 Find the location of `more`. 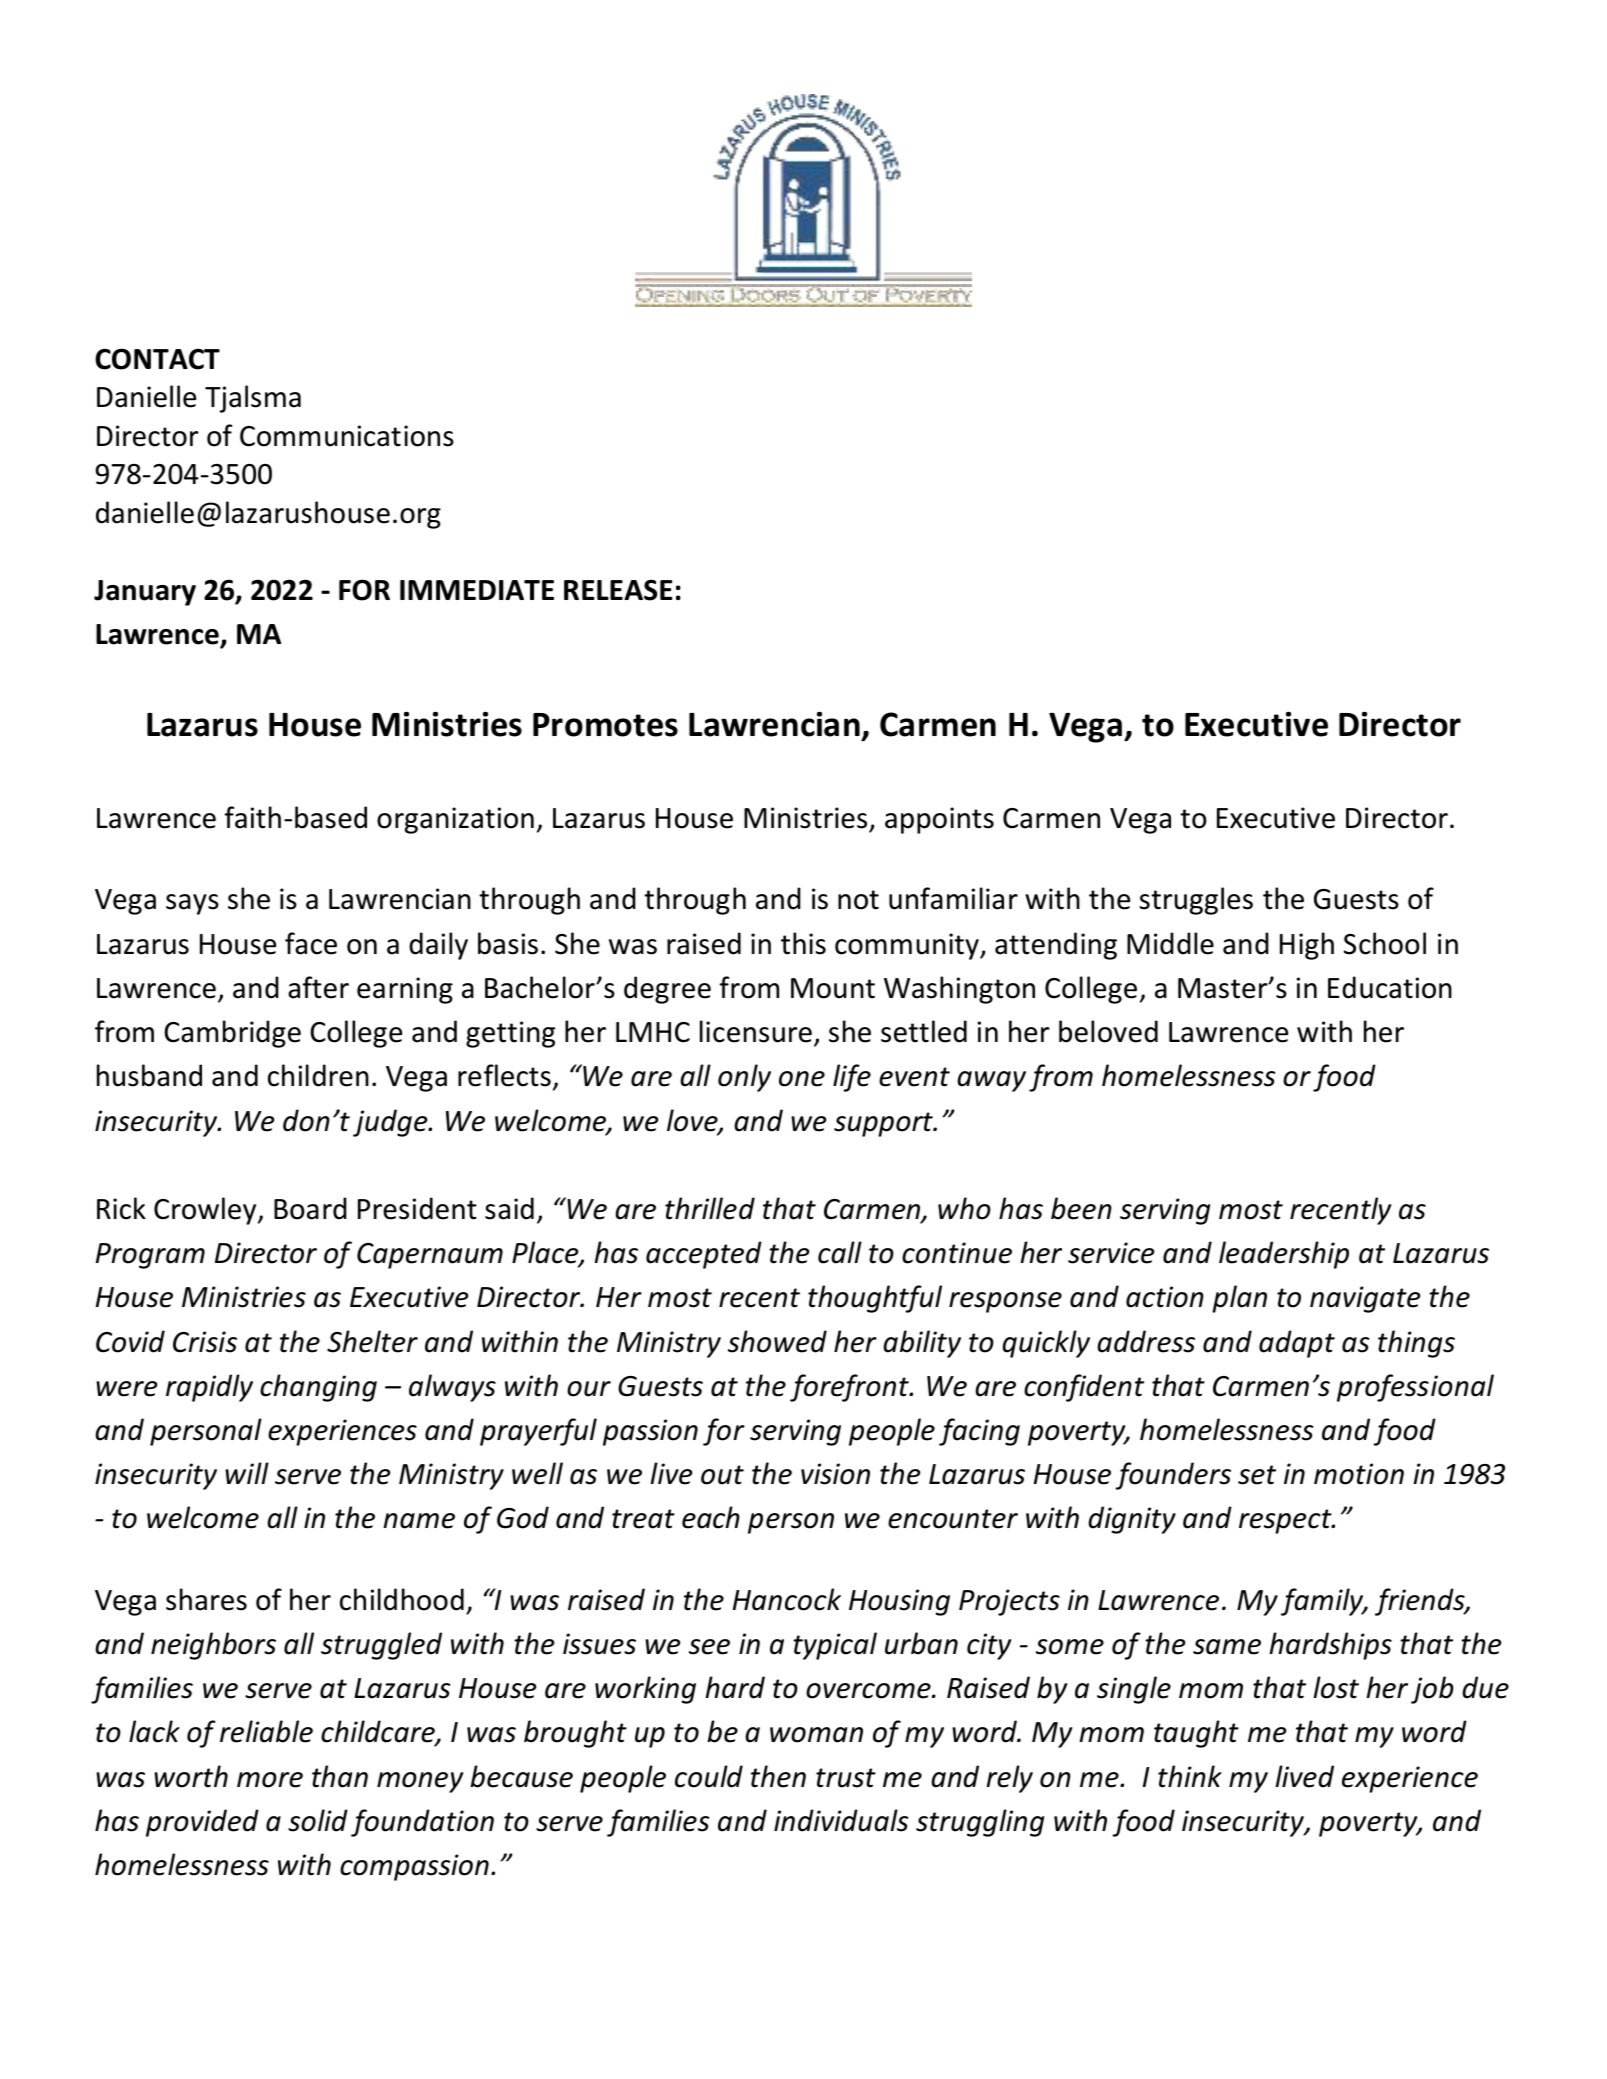

more is located at coordinates (270, 1780).
